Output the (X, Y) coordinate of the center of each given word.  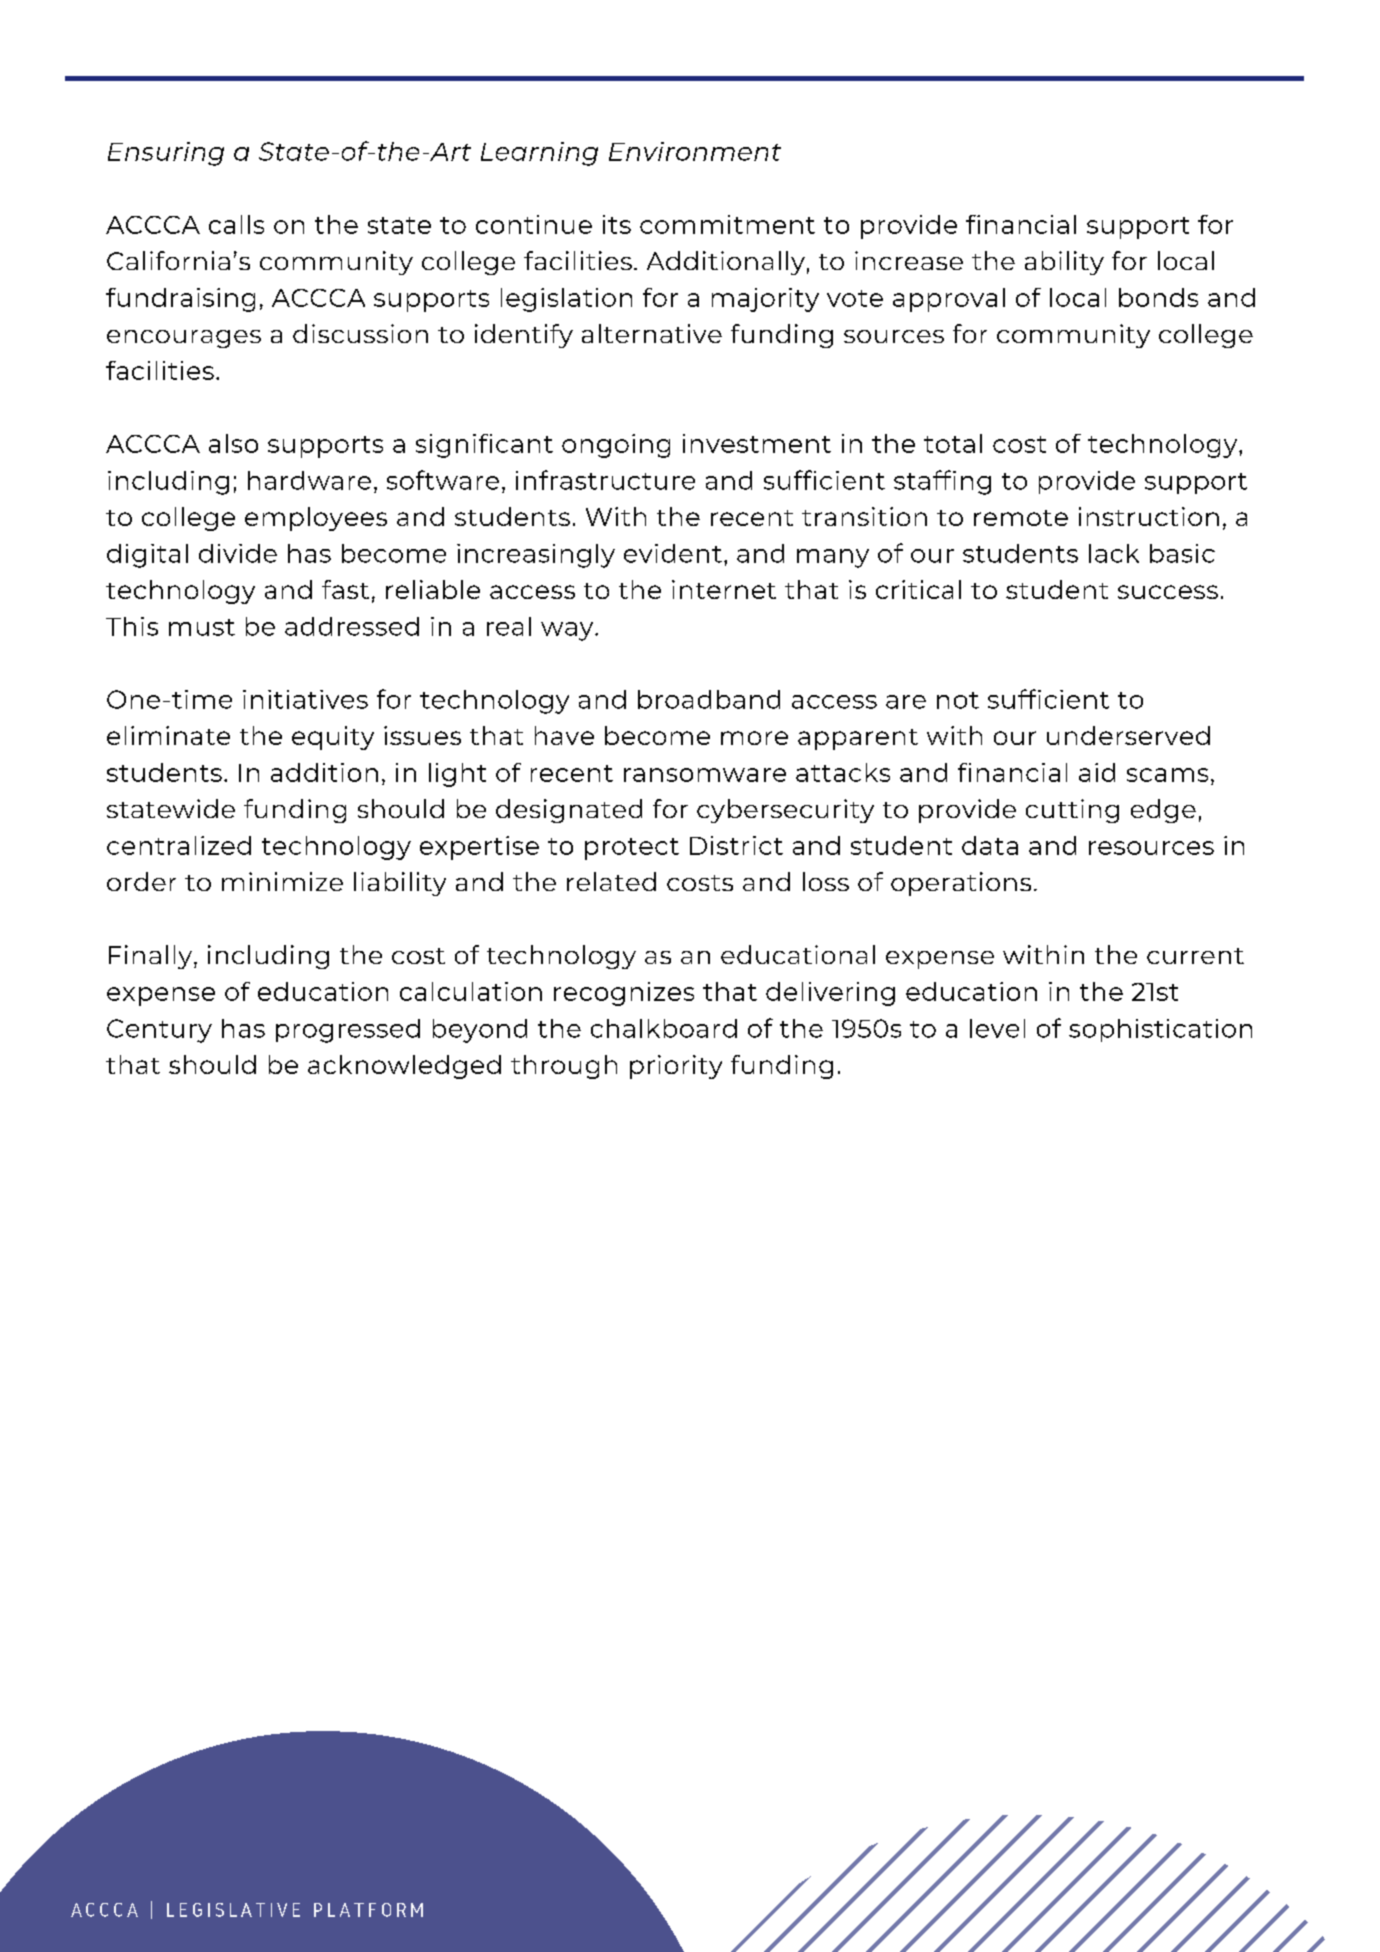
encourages (184, 339)
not (958, 700)
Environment (695, 151)
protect (632, 849)
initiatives (305, 699)
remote (1021, 518)
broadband (709, 699)
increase (909, 260)
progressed (348, 1031)
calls (236, 224)
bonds (1158, 297)
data (990, 845)
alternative (652, 333)
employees (316, 519)
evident (673, 553)
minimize (282, 881)
